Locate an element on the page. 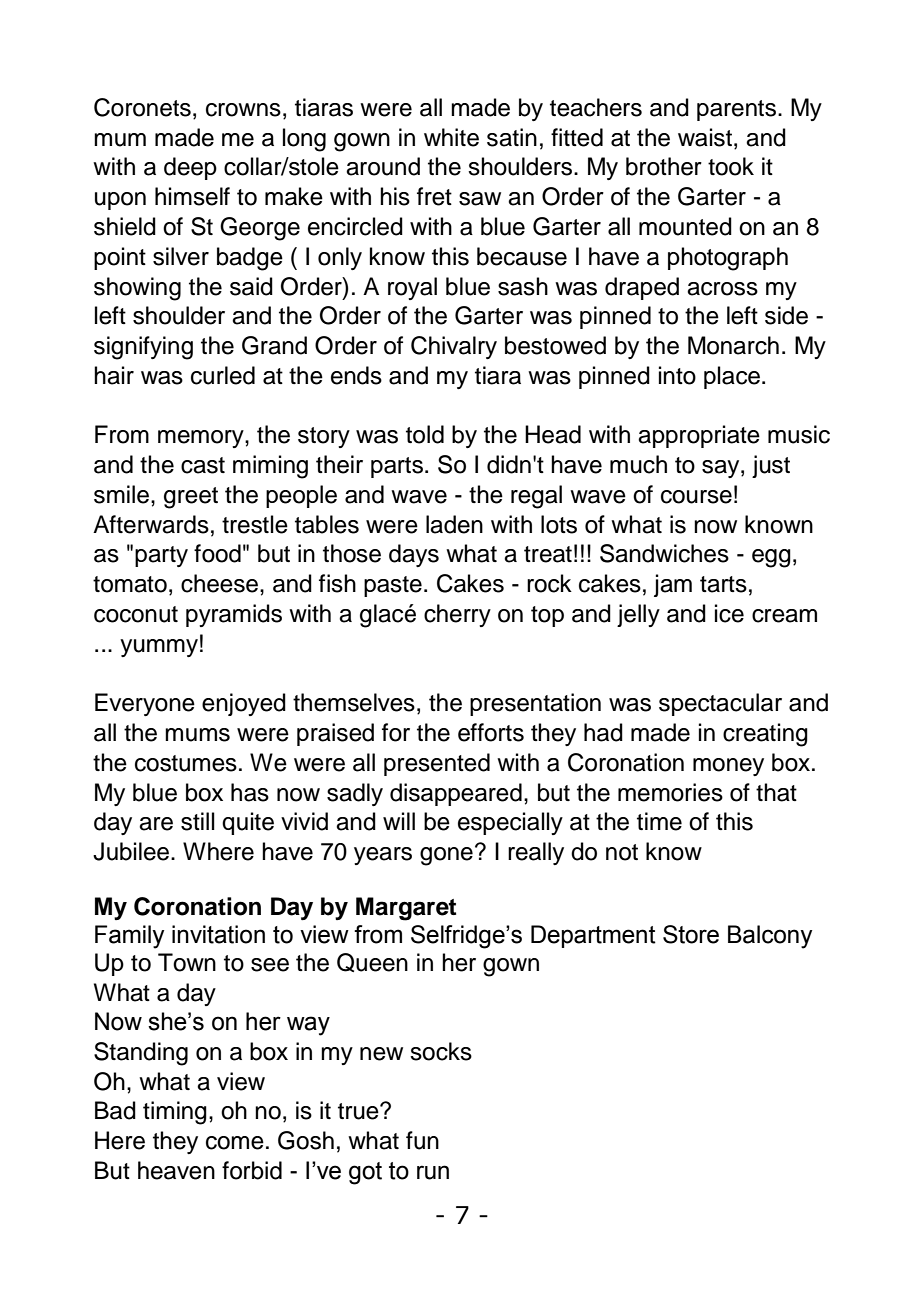 The width and height of the document is (924, 1308). fun is located at coordinates (422, 1140).
